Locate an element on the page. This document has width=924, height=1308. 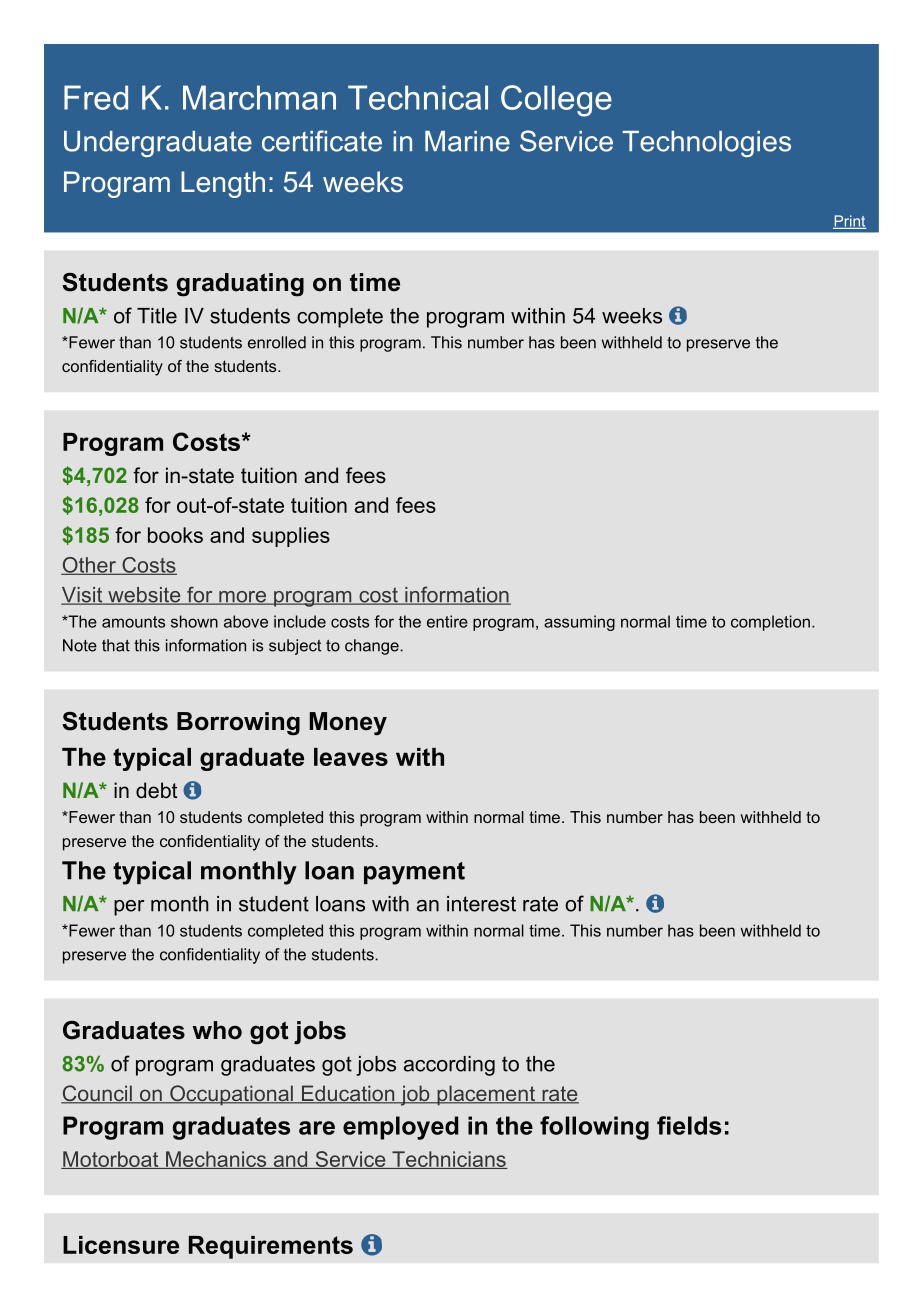
enrolled is located at coordinates (277, 342).
